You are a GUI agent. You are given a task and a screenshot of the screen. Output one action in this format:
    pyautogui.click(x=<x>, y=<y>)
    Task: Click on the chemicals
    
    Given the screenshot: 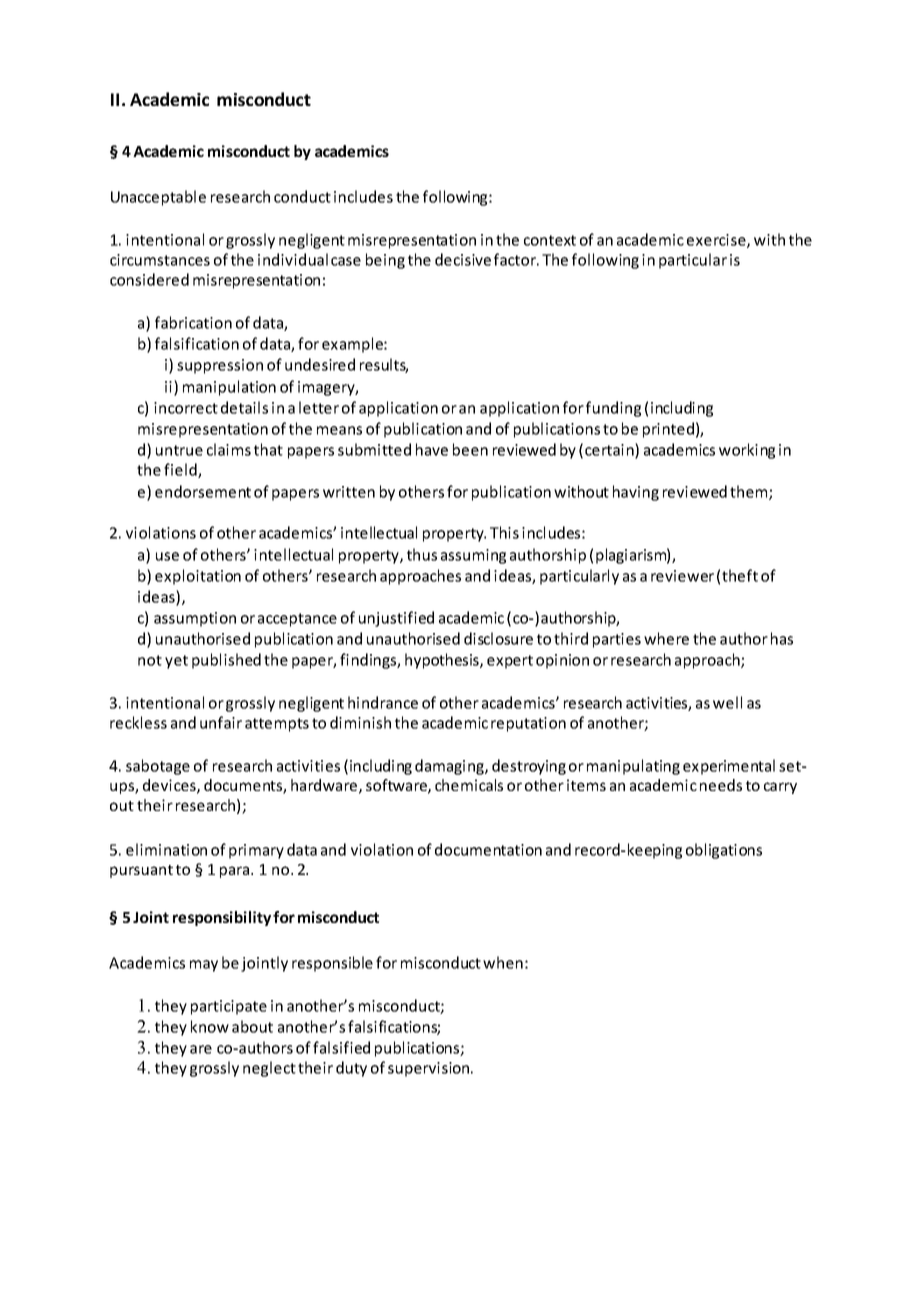 What is the action you would take?
    pyautogui.click(x=469, y=785)
